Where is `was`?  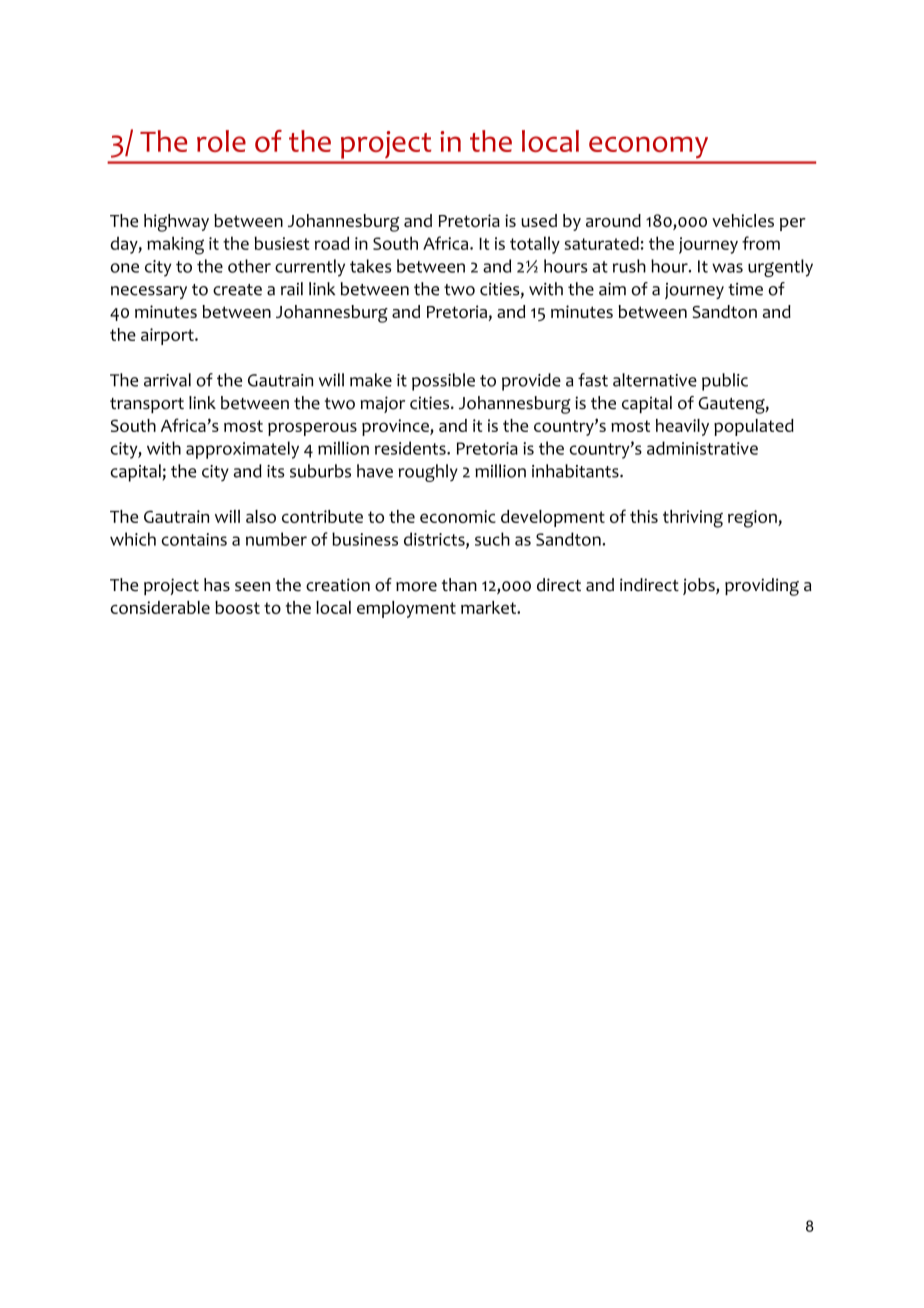
was is located at coordinates (727, 268).
